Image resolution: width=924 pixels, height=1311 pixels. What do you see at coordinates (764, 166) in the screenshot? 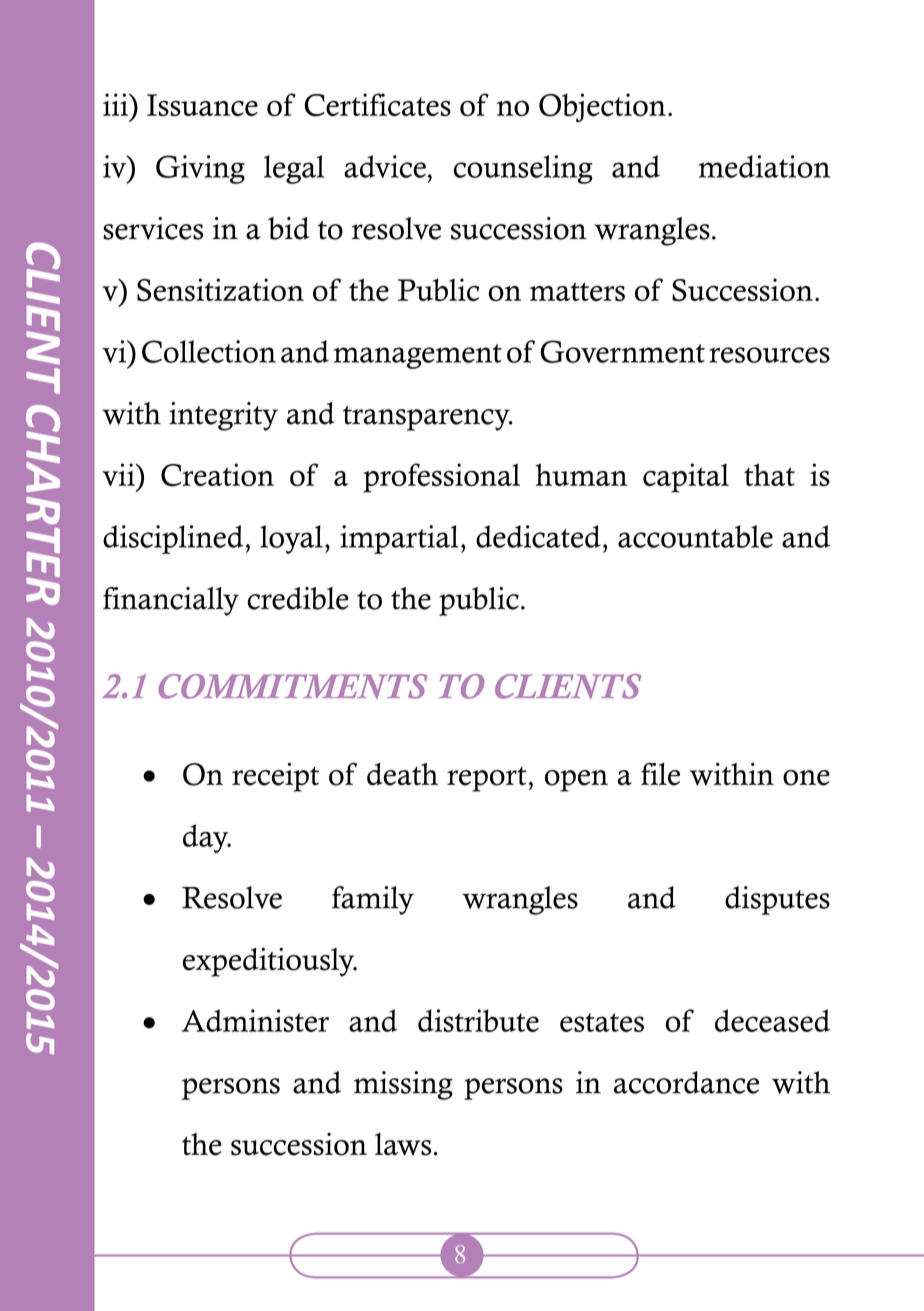
I see `mediation` at bounding box center [764, 166].
